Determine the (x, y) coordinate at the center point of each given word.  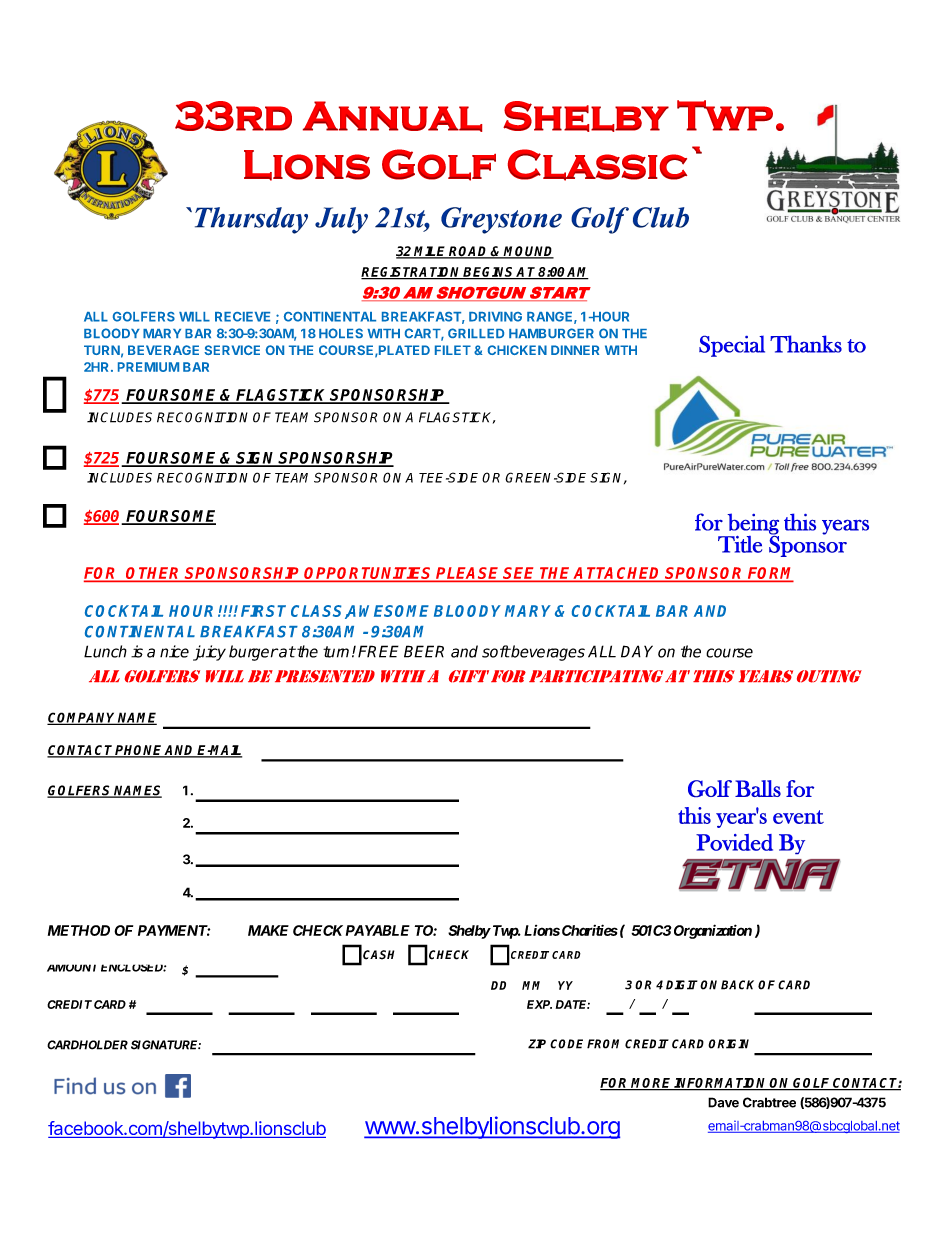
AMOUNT (71, 968)
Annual (392, 116)
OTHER (154, 574)
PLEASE (468, 574)
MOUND (528, 252)
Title (740, 544)
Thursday (251, 220)
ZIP (537, 1044)
